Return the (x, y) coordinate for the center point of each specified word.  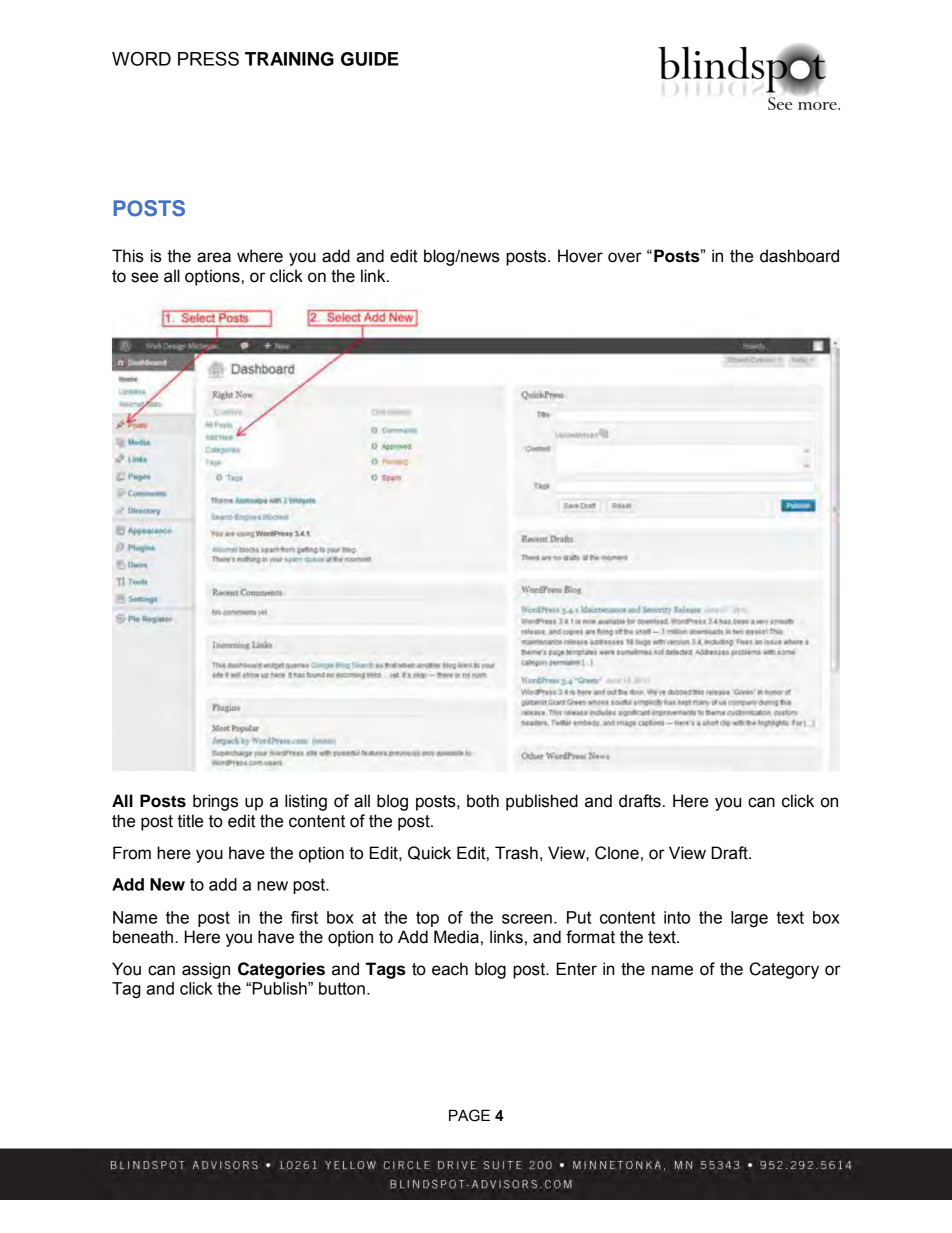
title (190, 821)
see (144, 277)
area (214, 257)
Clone (617, 853)
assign (206, 970)
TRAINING (289, 59)
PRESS (208, 58)
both (483, 801)
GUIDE (370, 59)
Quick (429, 853)
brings (215, 802)
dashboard (799, 256)
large (749, 919)
